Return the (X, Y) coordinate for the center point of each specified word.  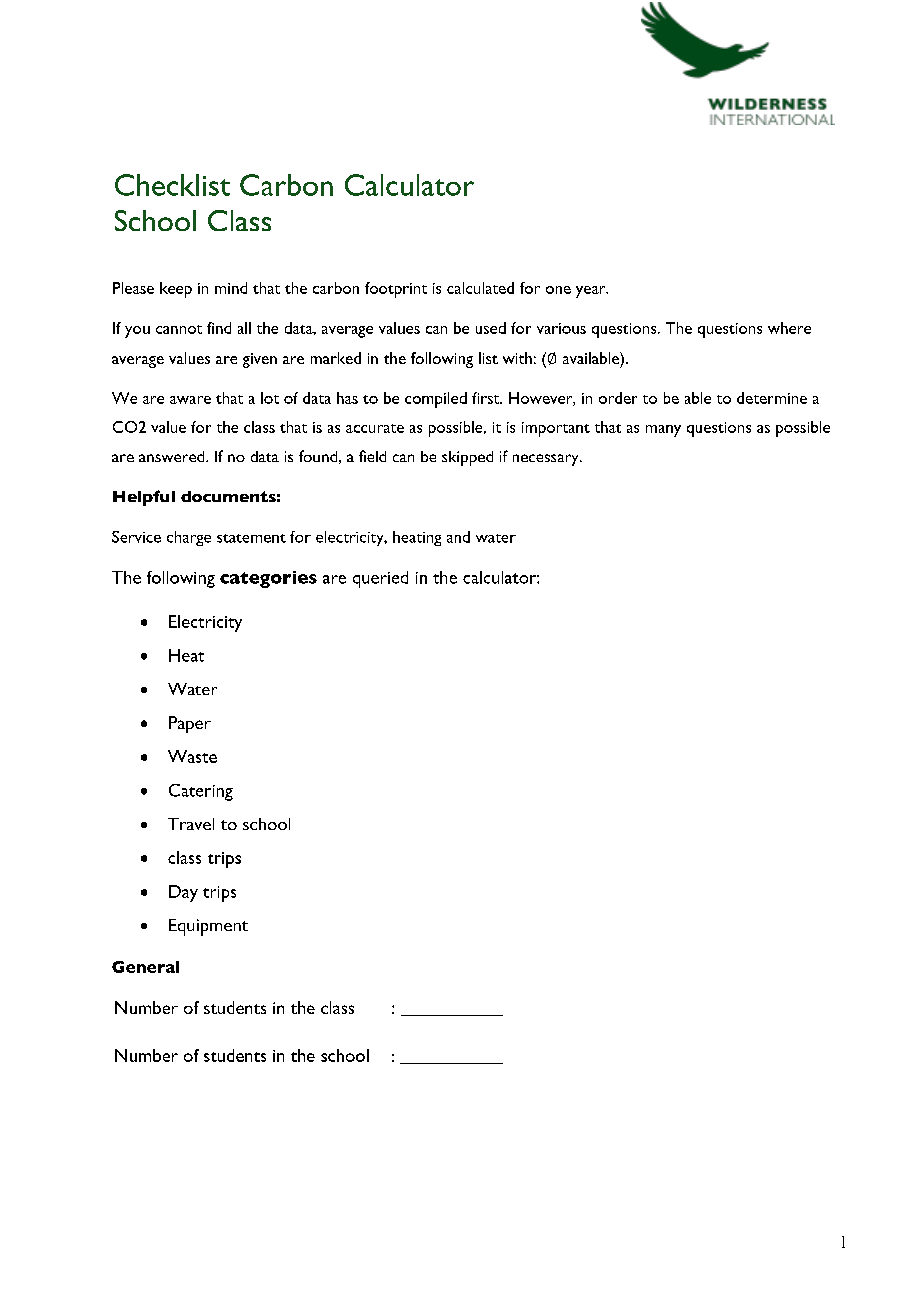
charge (189, 538)
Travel (191, 824)
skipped (467, 458)
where (789, 328)
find (219, 328)
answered (173, 456)
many (663, 431)
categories (268, 579)
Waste (192, 756)
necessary (547, 460)
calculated (480, 288)
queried (380, 579)
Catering (201, 792)
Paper (190, 724)
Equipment (208, 927)
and (458, 537)
